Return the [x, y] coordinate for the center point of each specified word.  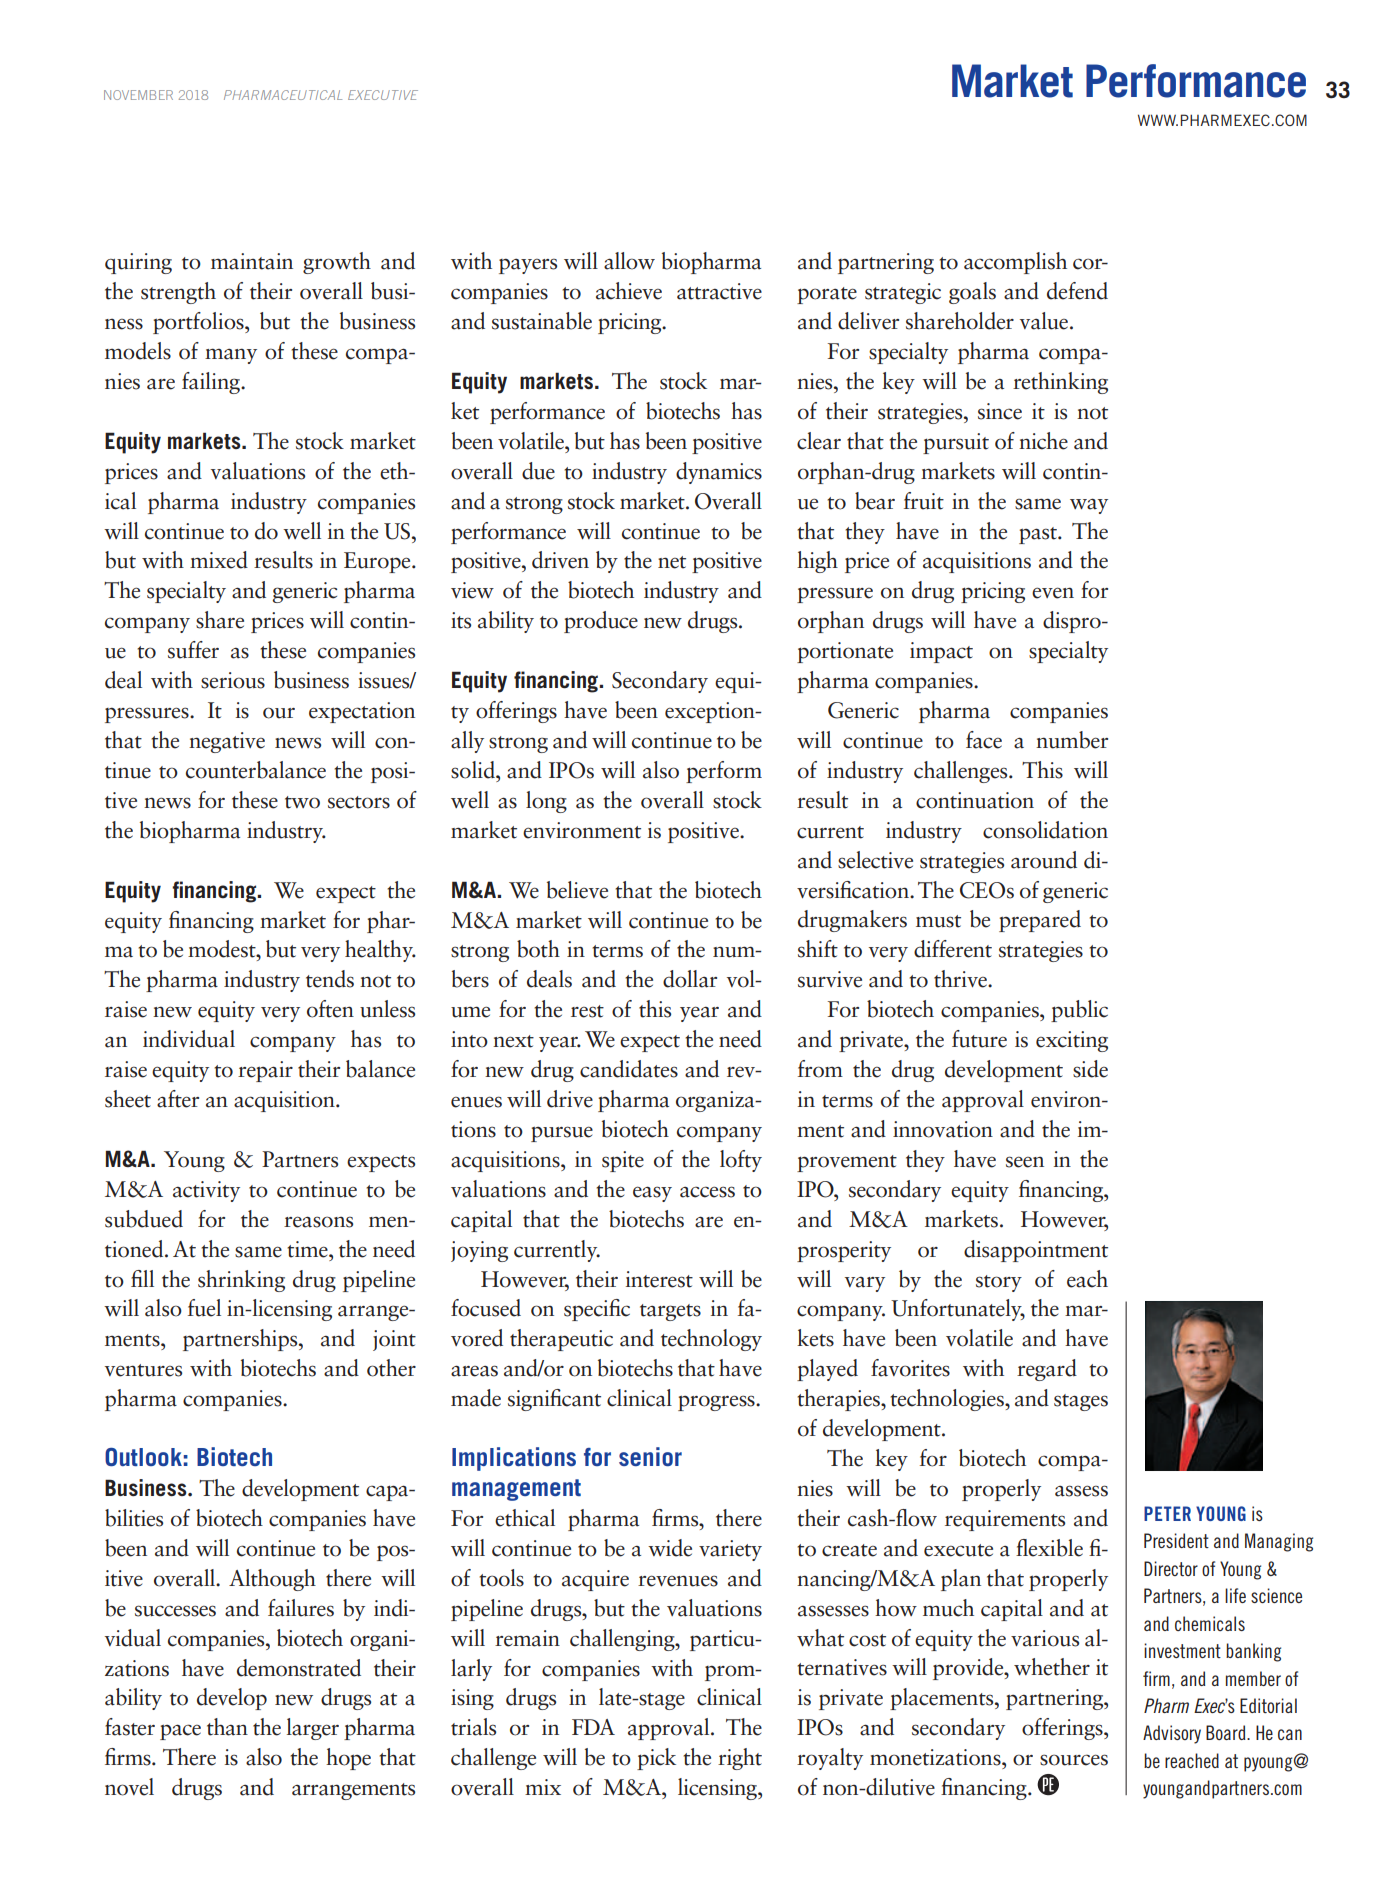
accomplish [1015, 263]
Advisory [1172, 1734]
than [227, 1727]
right [740, 1759]
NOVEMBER [138, 95]
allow [629, 261]
